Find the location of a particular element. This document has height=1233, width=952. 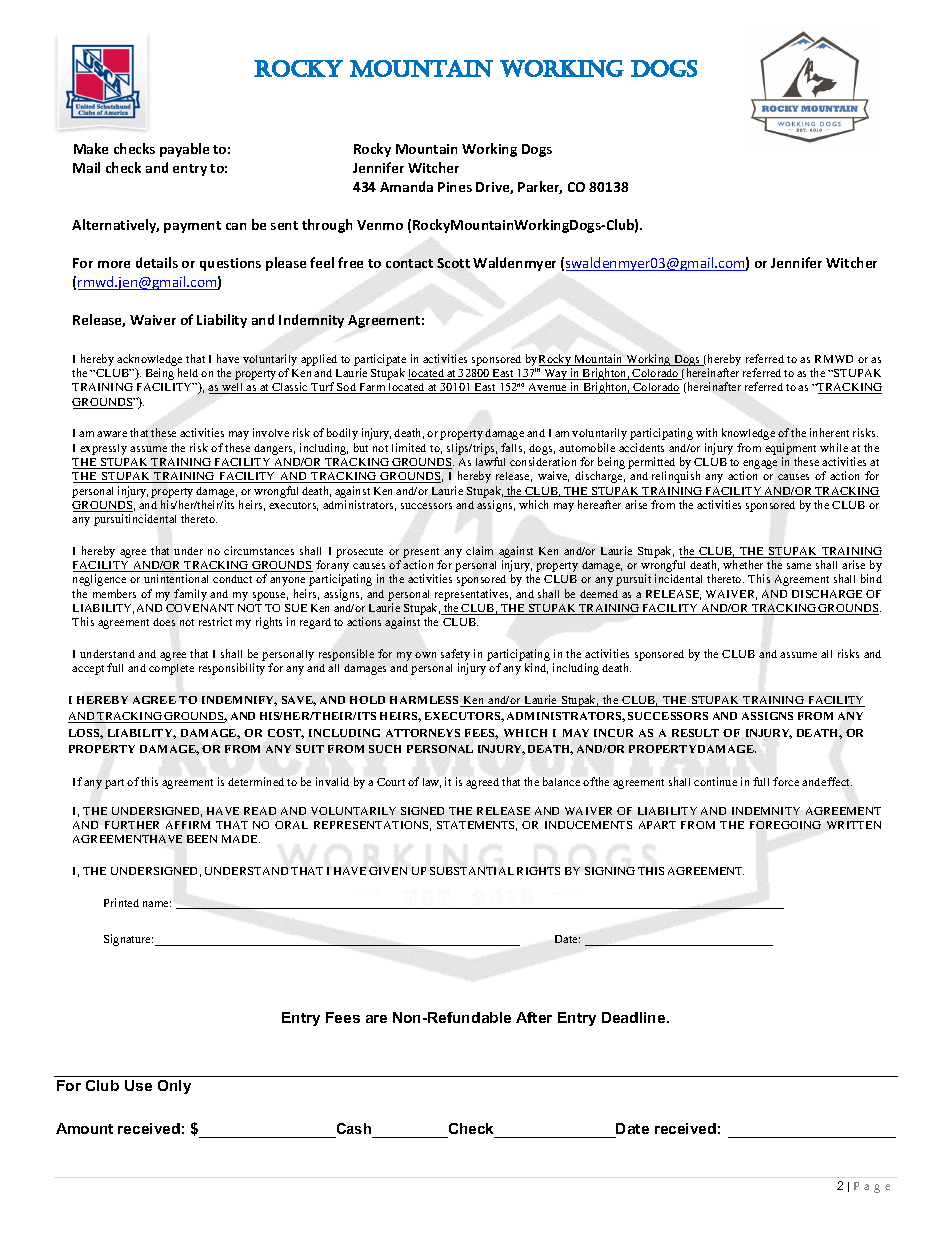

Scott is located at coordinates (453, 263).
